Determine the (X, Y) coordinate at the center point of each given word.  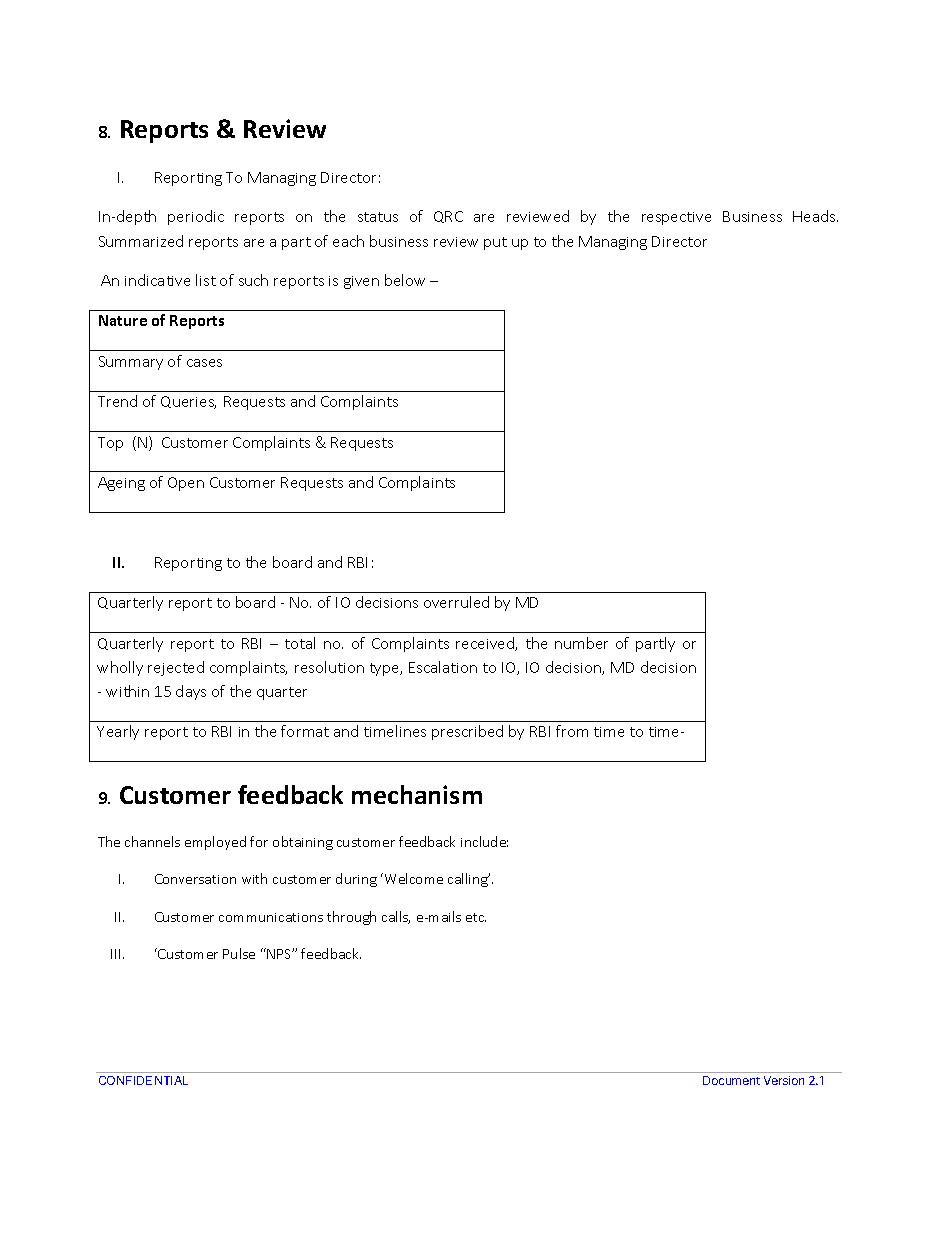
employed (215, 843)
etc (476, 917)
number (581, 643)
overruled (456, 602)
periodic (196, 217)
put (495, 243)
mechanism (417, 794)
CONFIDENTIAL (143, 1080)
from (572, 731)
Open (186, 484)
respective (676, 218)
